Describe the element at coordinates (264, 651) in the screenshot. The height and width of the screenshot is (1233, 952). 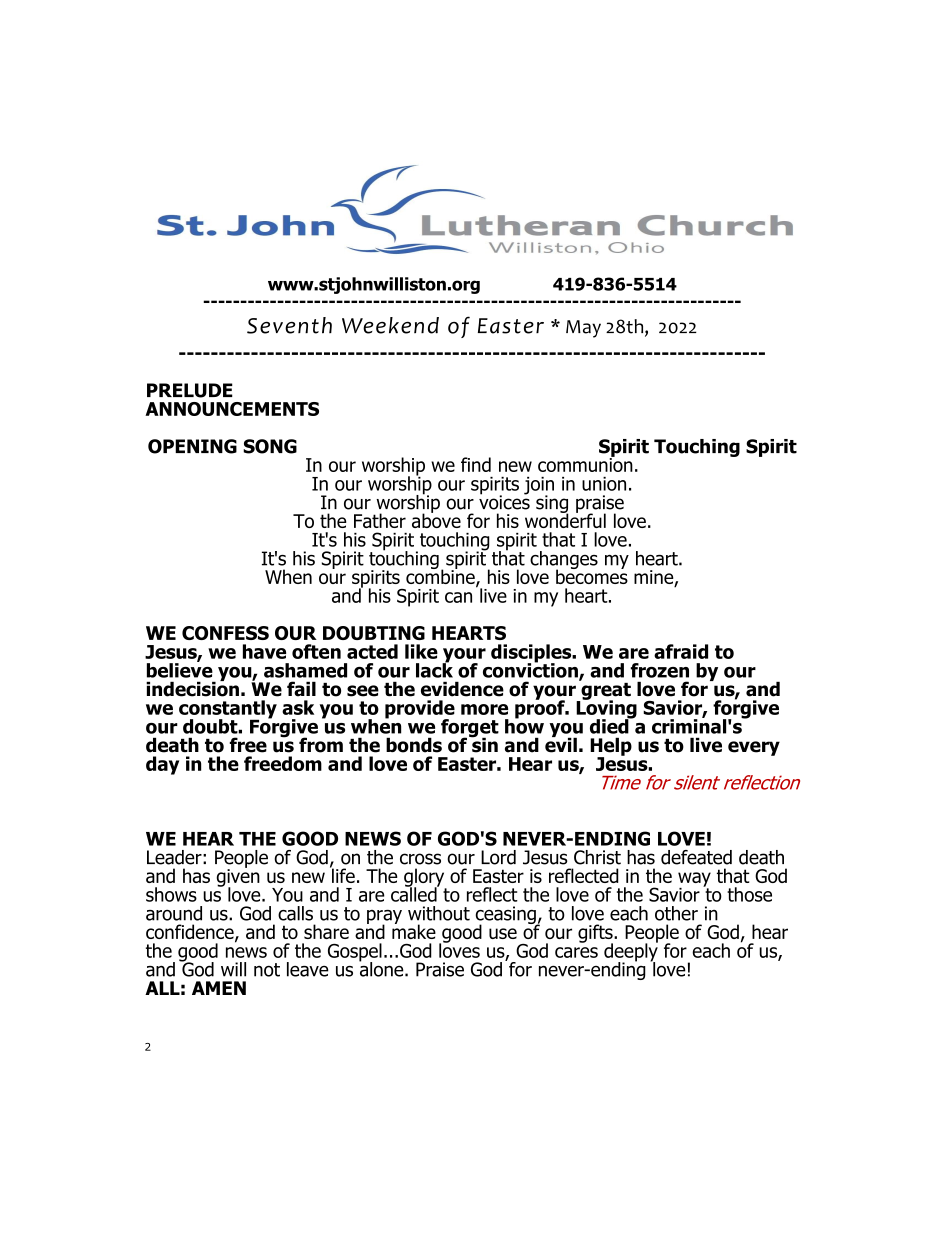
I see `have` at that location.
